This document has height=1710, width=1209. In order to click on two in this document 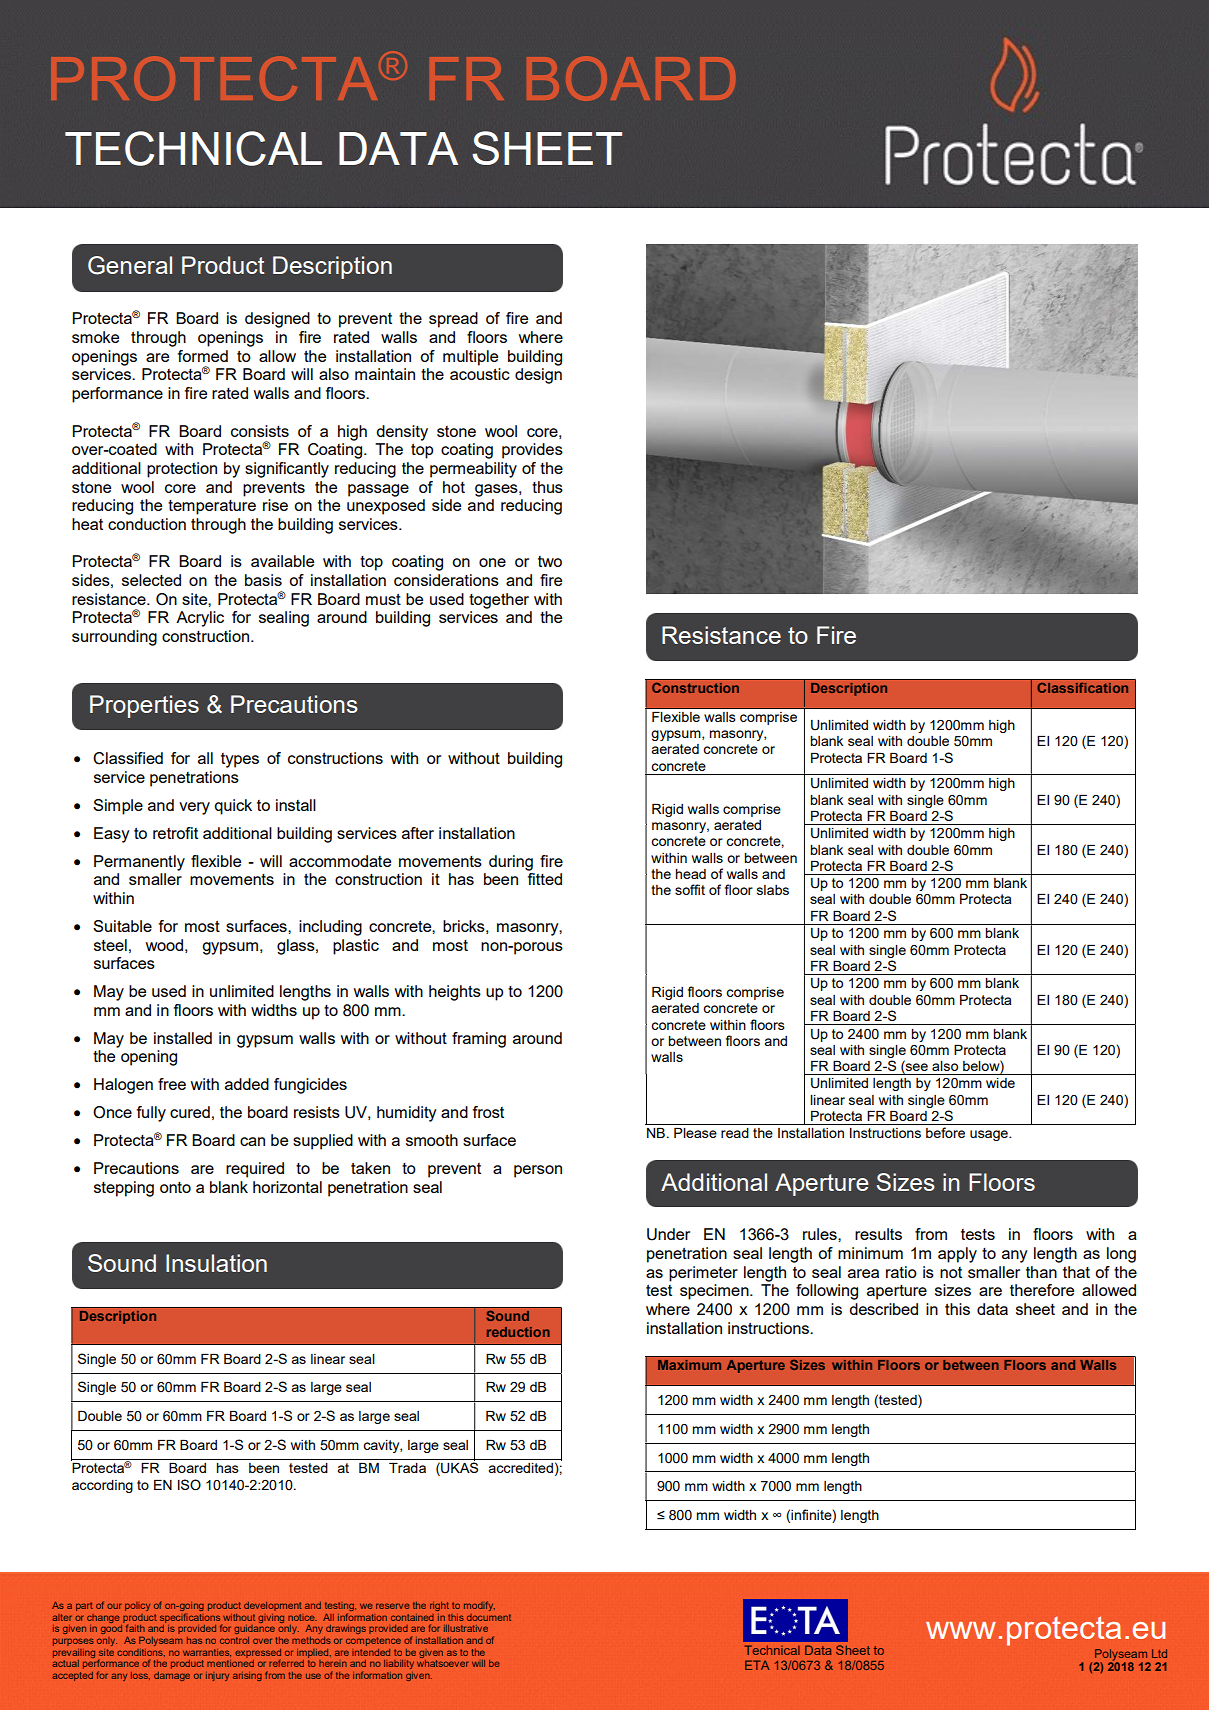, I will do `click(550, 561)`.
